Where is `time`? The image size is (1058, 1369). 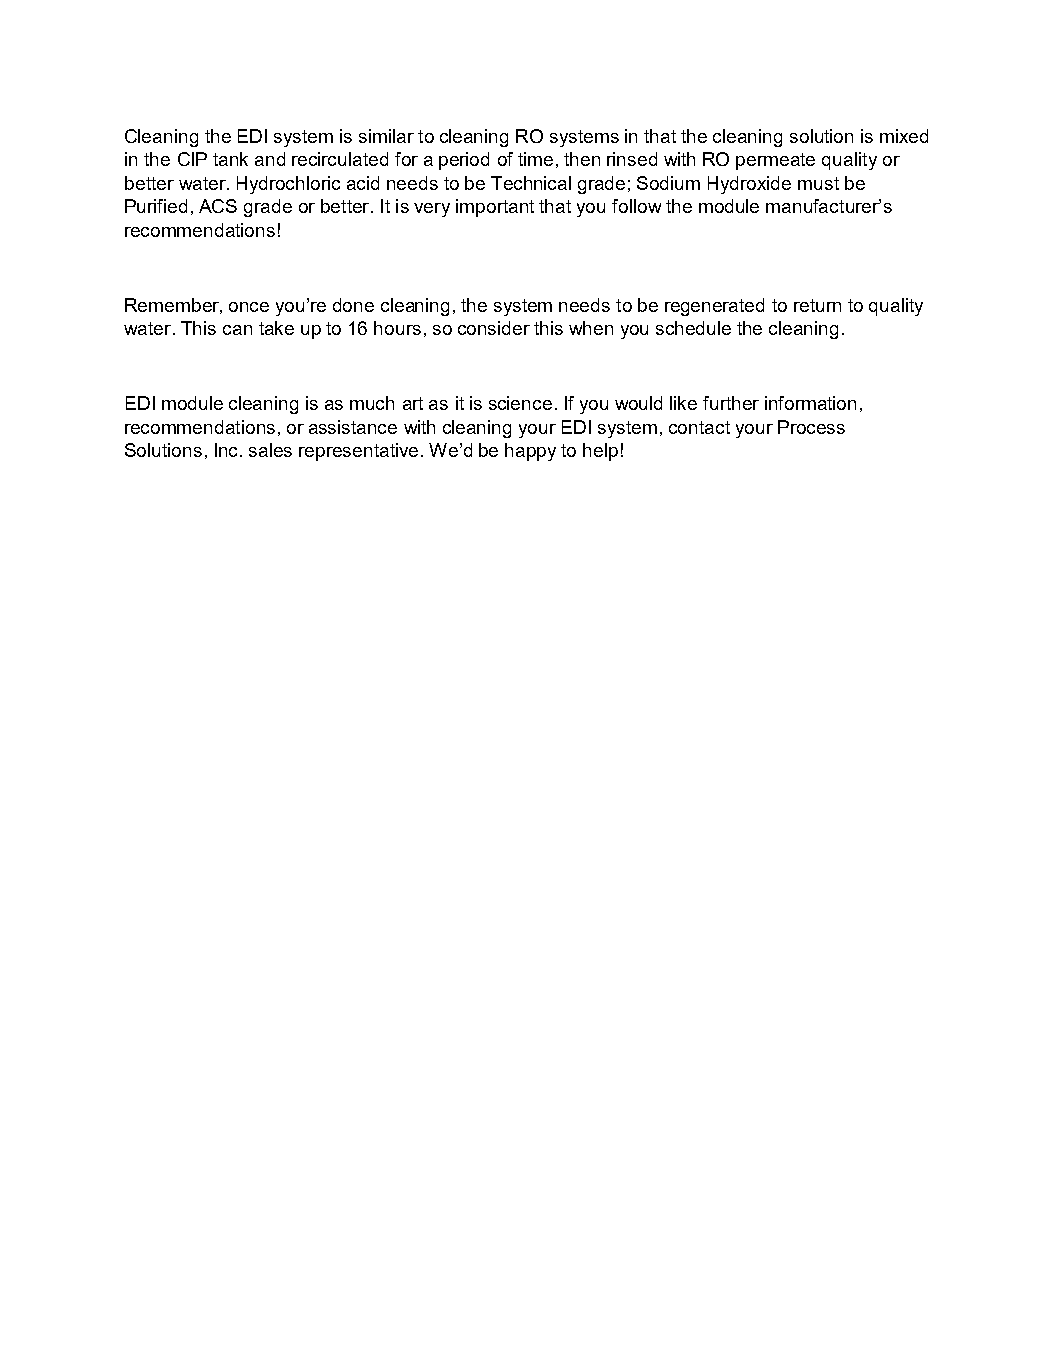 time is located at coordinates (535, 159).
